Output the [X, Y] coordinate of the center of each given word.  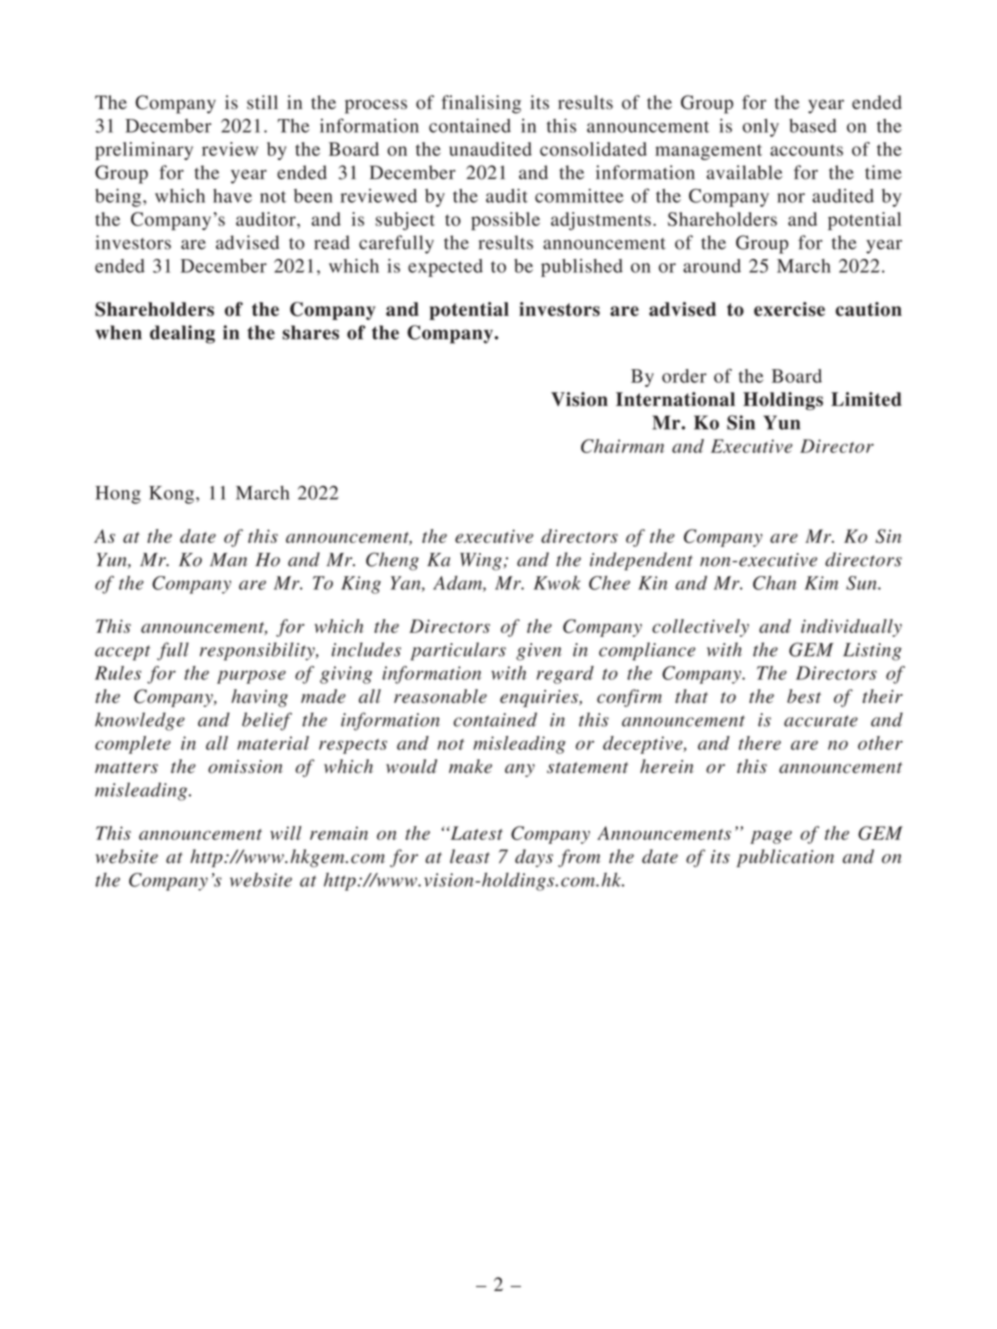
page [771, 837]
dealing [182, 334]
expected [445, 268]
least [470, 856]
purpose [251, 677]
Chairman [622, 446]
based [813, 126]
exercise [789, 309]
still [262, 102]
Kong [171, 495]
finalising [481, 104]
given [538, 652]
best [804, 696]
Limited [866, 399]
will [286, 833]
